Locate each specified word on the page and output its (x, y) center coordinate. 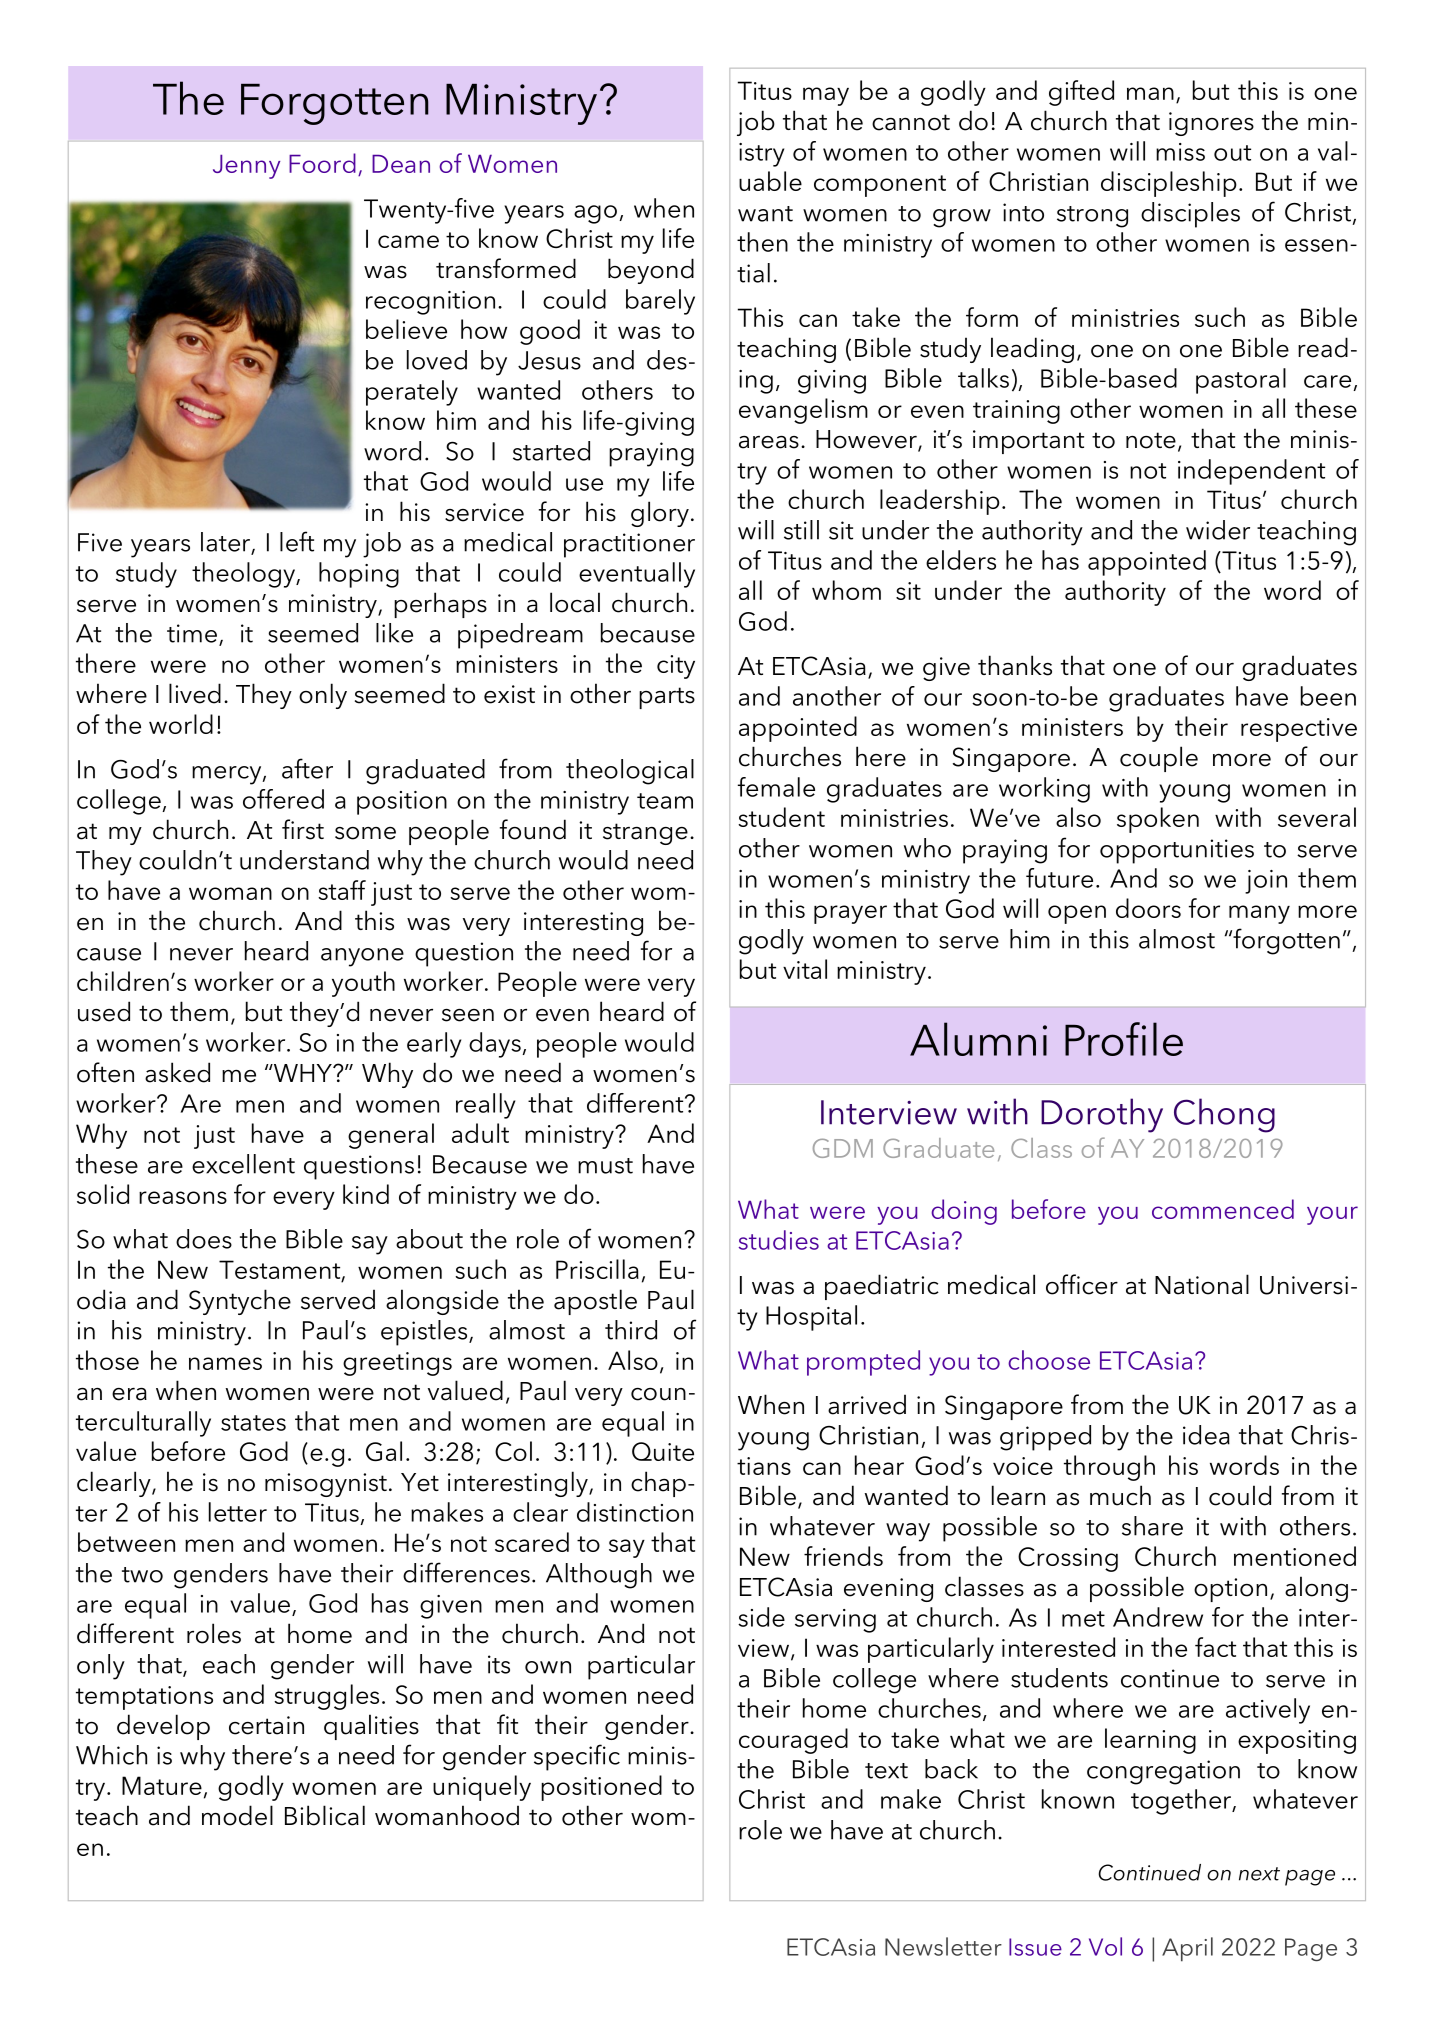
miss (1180, 152)
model (237, 1815)
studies (779, 1240)
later (226, 543)
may (826, 96)
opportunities (1177, 851)
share (1152, 1526)
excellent (243, 1164)
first (303, 829)
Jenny (246, 167)
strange (645, 834)
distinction (635, 1512)
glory (660, 514)
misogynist (326, 1485)
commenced (1223, 1209)
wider (1218, 530)
